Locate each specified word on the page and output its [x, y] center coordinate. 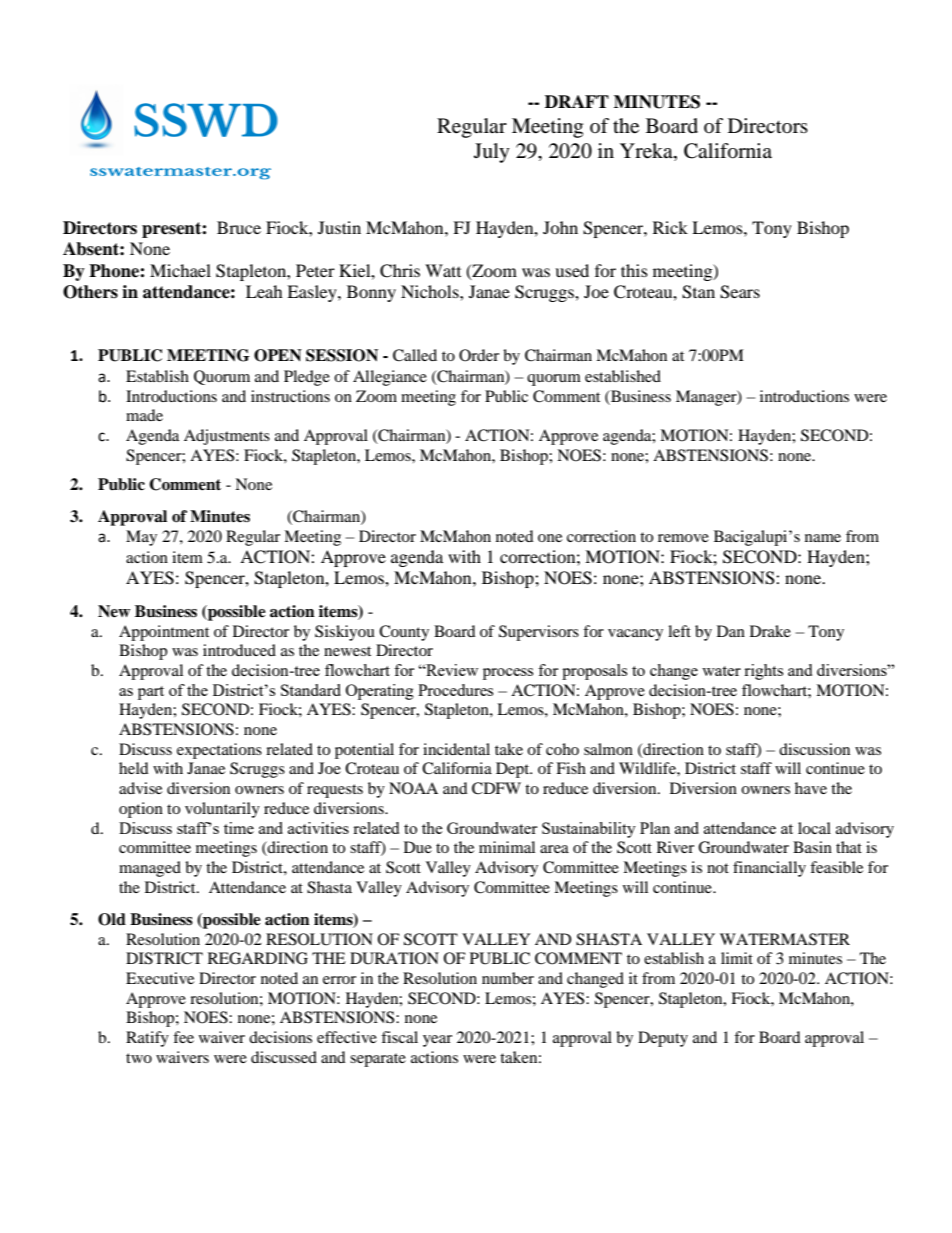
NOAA [413, 788]
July [492, 153]
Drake [770, 631]
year [437, 1041]
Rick [670, 227]
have [811, 788]
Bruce [239, 227]
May [141, 538]
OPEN [278, 355]
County [404, 633]
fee [183, 1037]
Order [479, 355]
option [141, 810]
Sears [740, 292]
